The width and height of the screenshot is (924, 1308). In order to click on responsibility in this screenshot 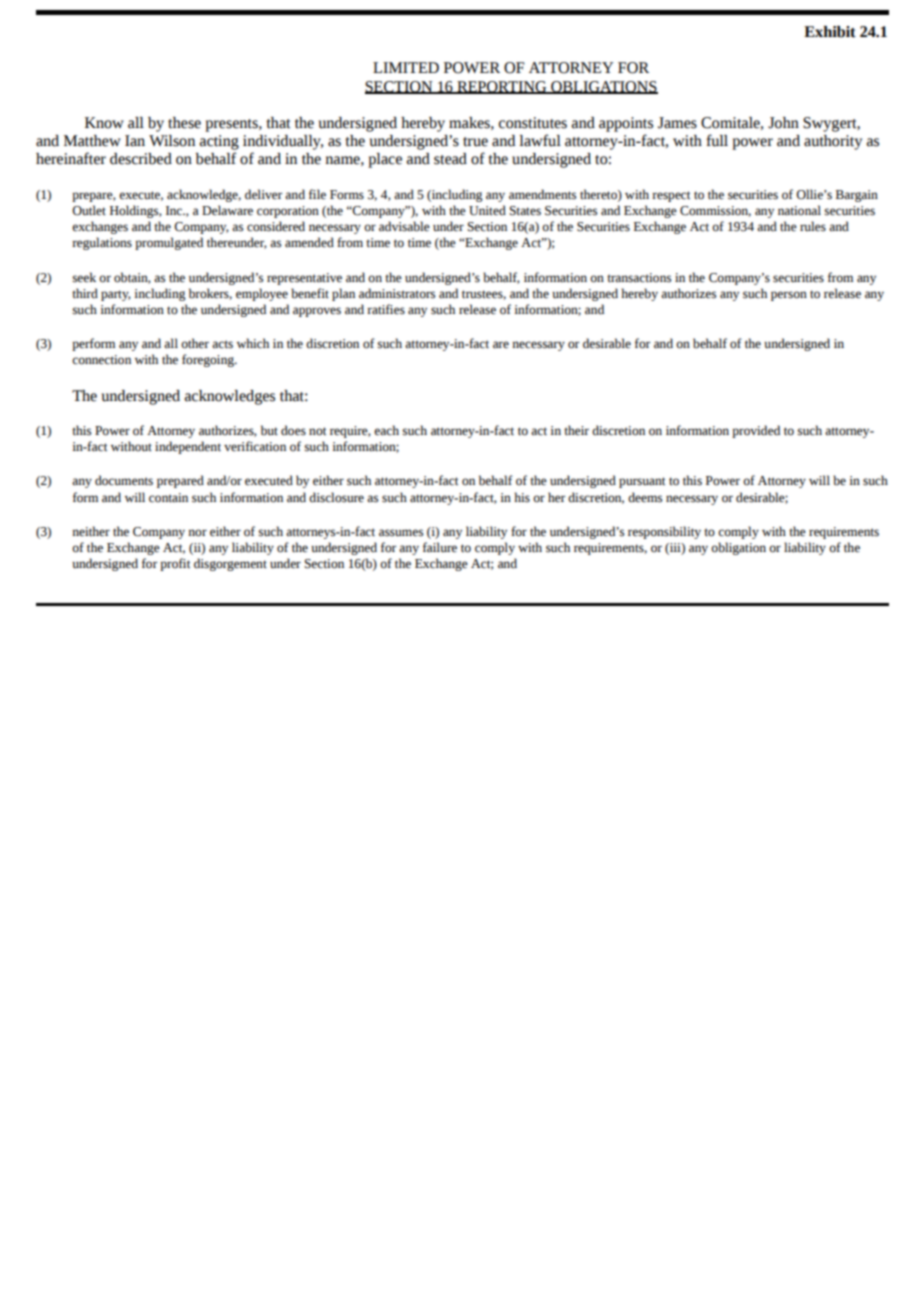, I will do `click(664, 532)`.
